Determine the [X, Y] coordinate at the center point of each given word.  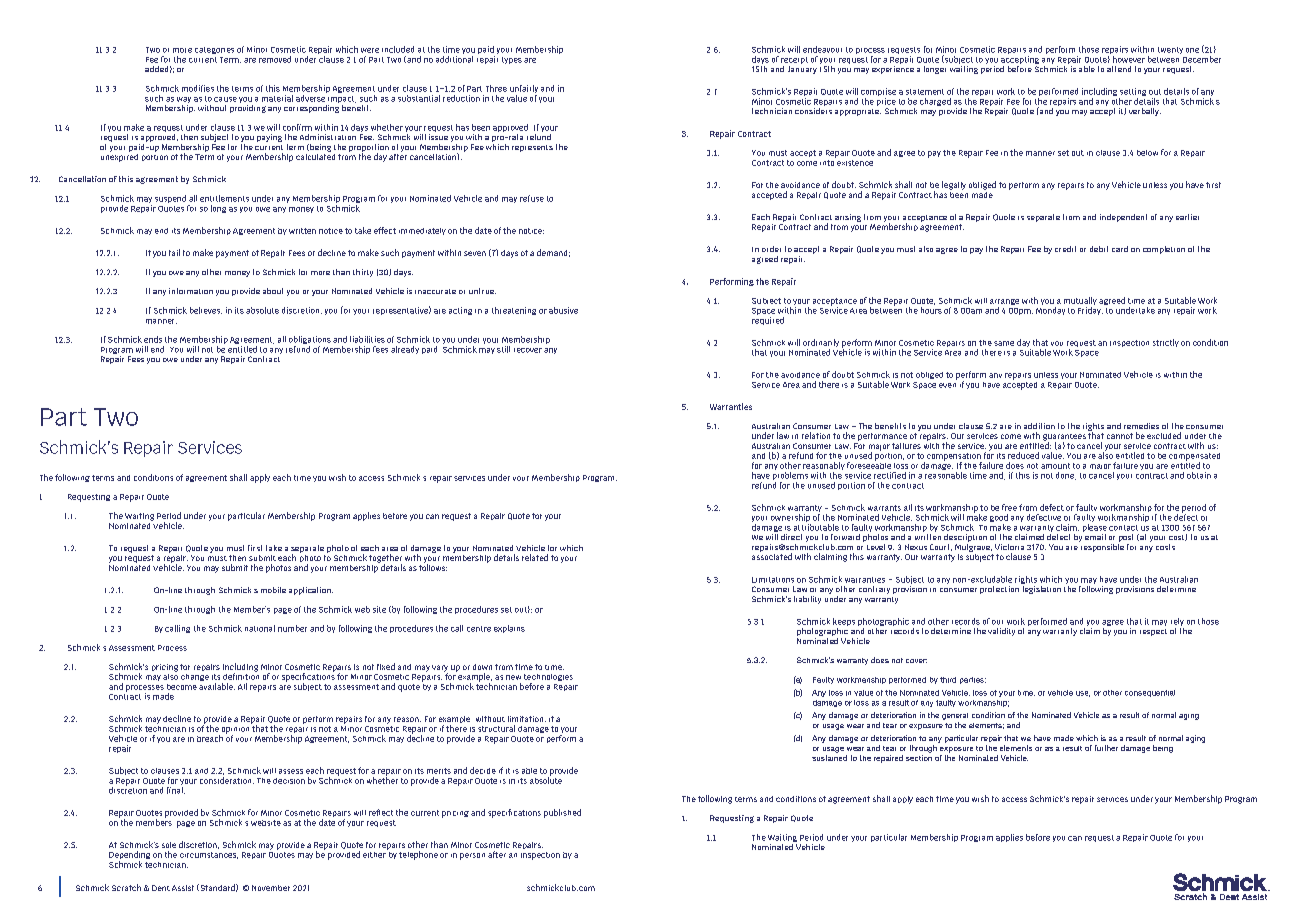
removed [275, 59]
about [273, 291]
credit [1065, 249]
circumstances [209, 855]
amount [1055, 466]
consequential [1150, 693]
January [802, 70]
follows [433, 566]
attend [1119, 69]
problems [790, 477]
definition [241, 675]
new [513, 677]
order [771, 249]
